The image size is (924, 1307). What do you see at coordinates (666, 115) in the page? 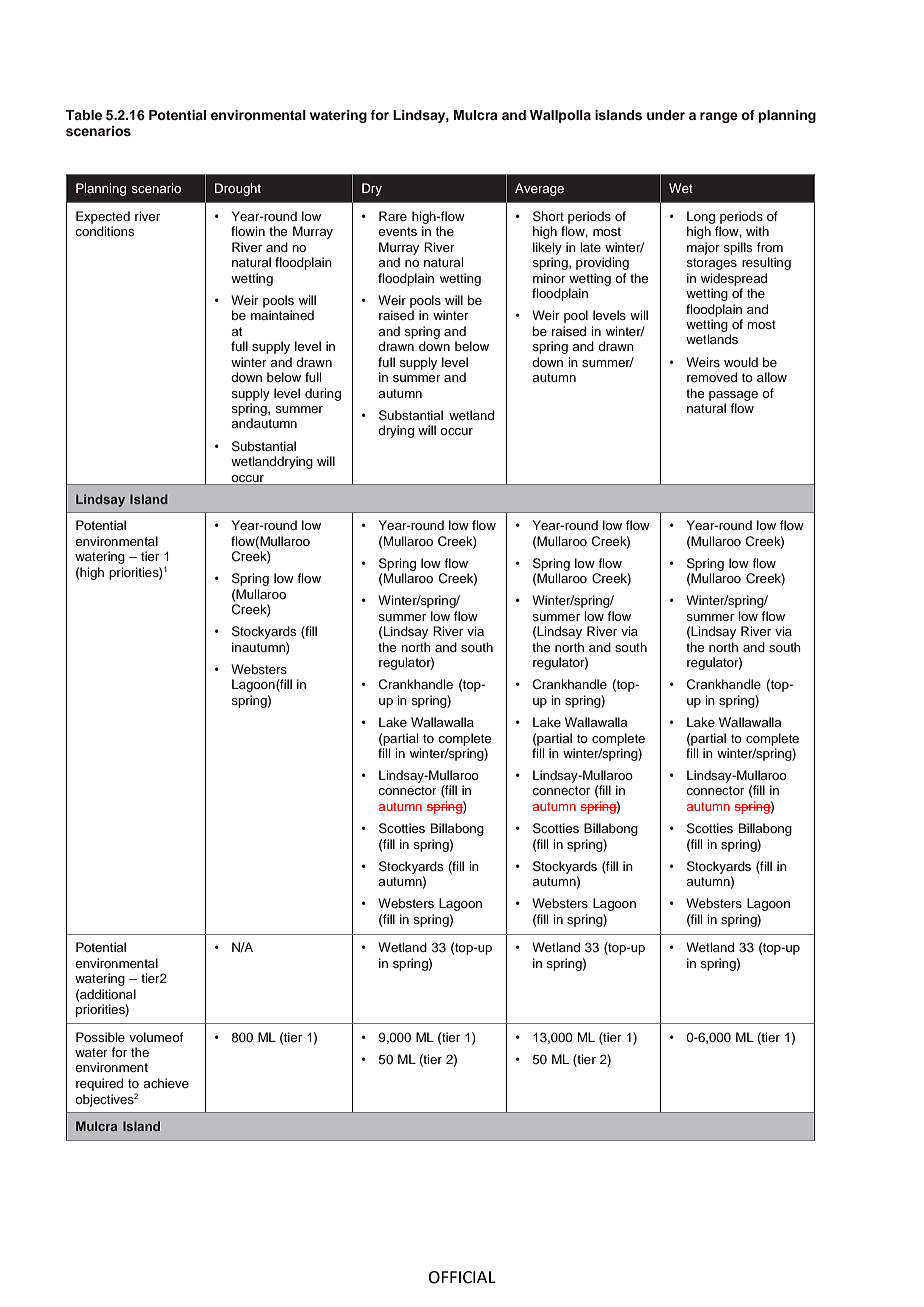
I see `under` at bounding box center [666, 115].
